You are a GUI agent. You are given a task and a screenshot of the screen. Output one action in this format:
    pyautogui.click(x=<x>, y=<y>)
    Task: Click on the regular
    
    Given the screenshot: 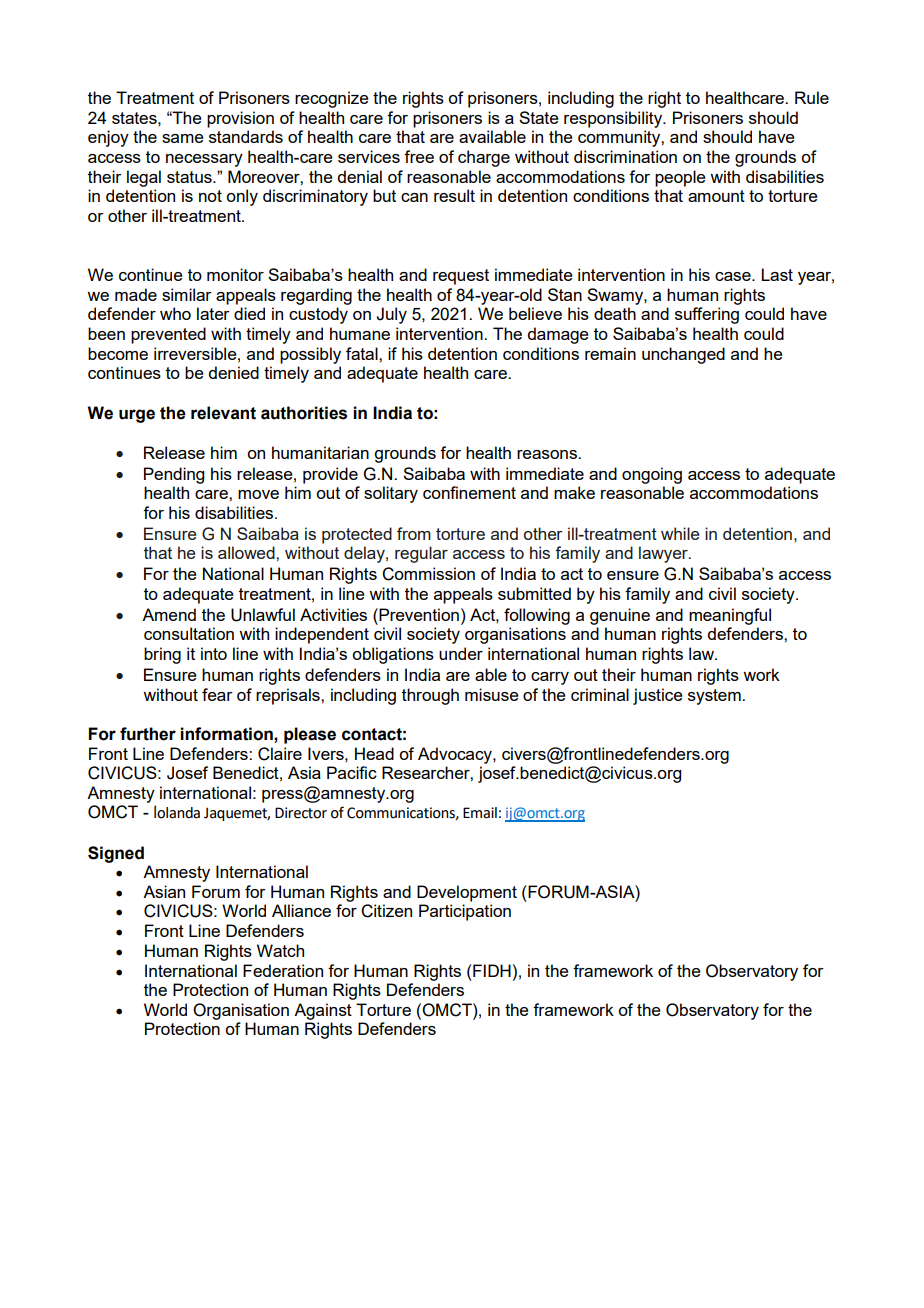 What is the action you would take?
    pyautogui.click(x=421, y=554)
